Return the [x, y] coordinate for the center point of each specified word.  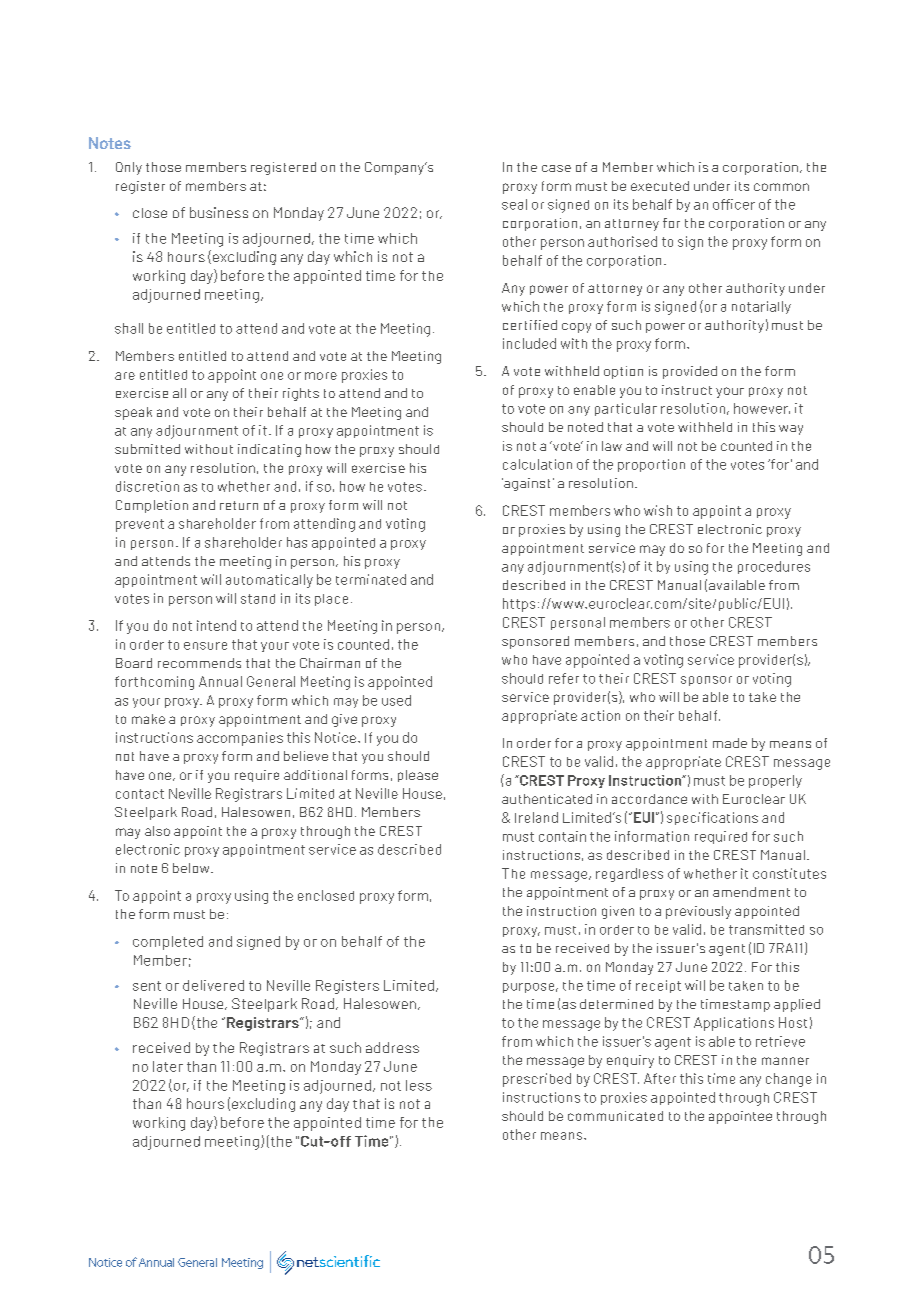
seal [514, 204]
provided [690, 372]
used [396, 700]
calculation [537, 464]
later [168, 1066]
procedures [774, 567]
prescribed [537, 1080]
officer [734, 204]
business [219, 212]
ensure [205, 646]
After [660, 1078]
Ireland [536, 817]
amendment [751, 892]
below [192, 868]
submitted [147, 449]
